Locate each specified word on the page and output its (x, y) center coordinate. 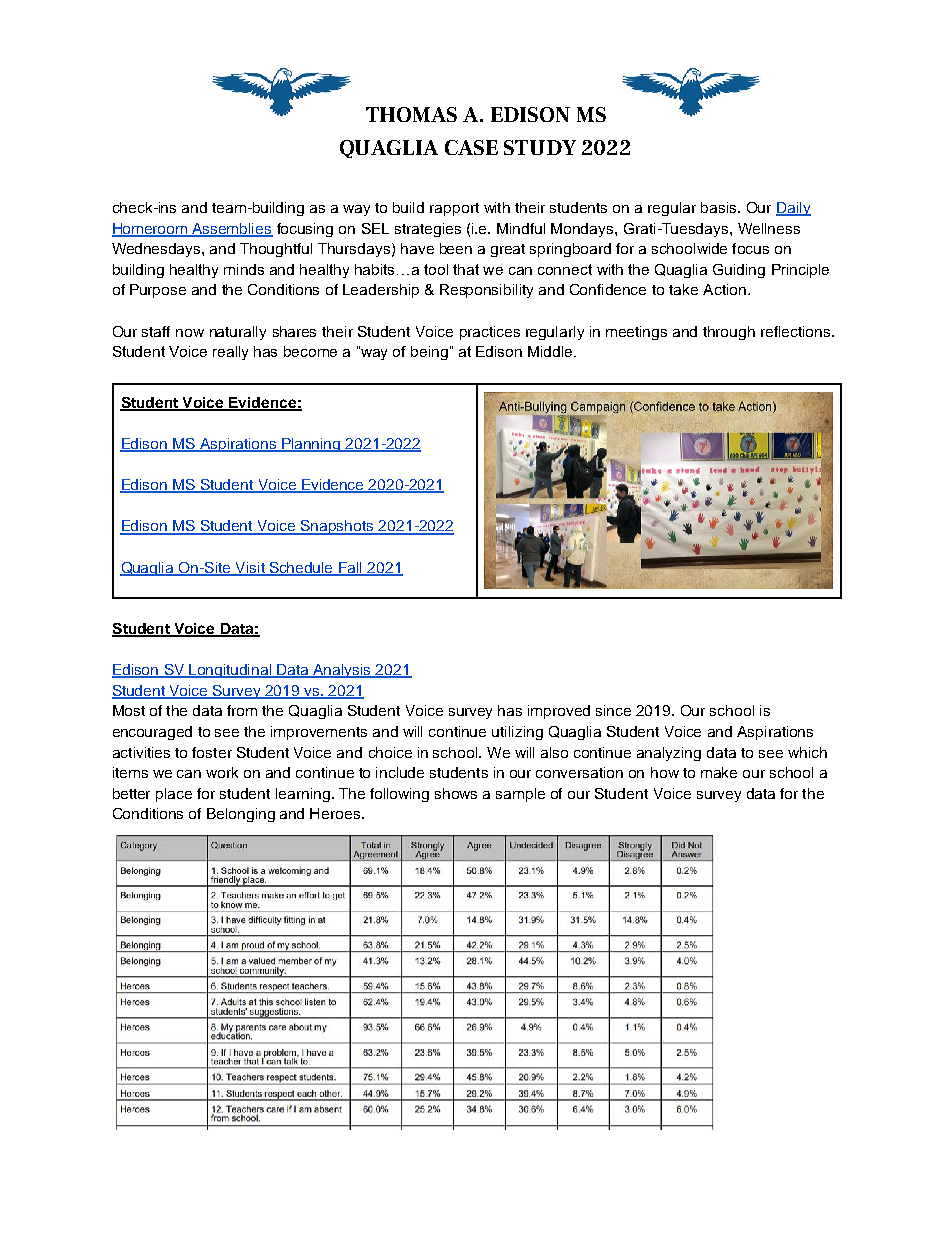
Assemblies (232, 229)
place (174, 795)
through (729, 333)
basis (720, 207)
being (429, 353)
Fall (351, 568)
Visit (250, 568)
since (613, 710)
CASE (471, 147)
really (230, 353)
